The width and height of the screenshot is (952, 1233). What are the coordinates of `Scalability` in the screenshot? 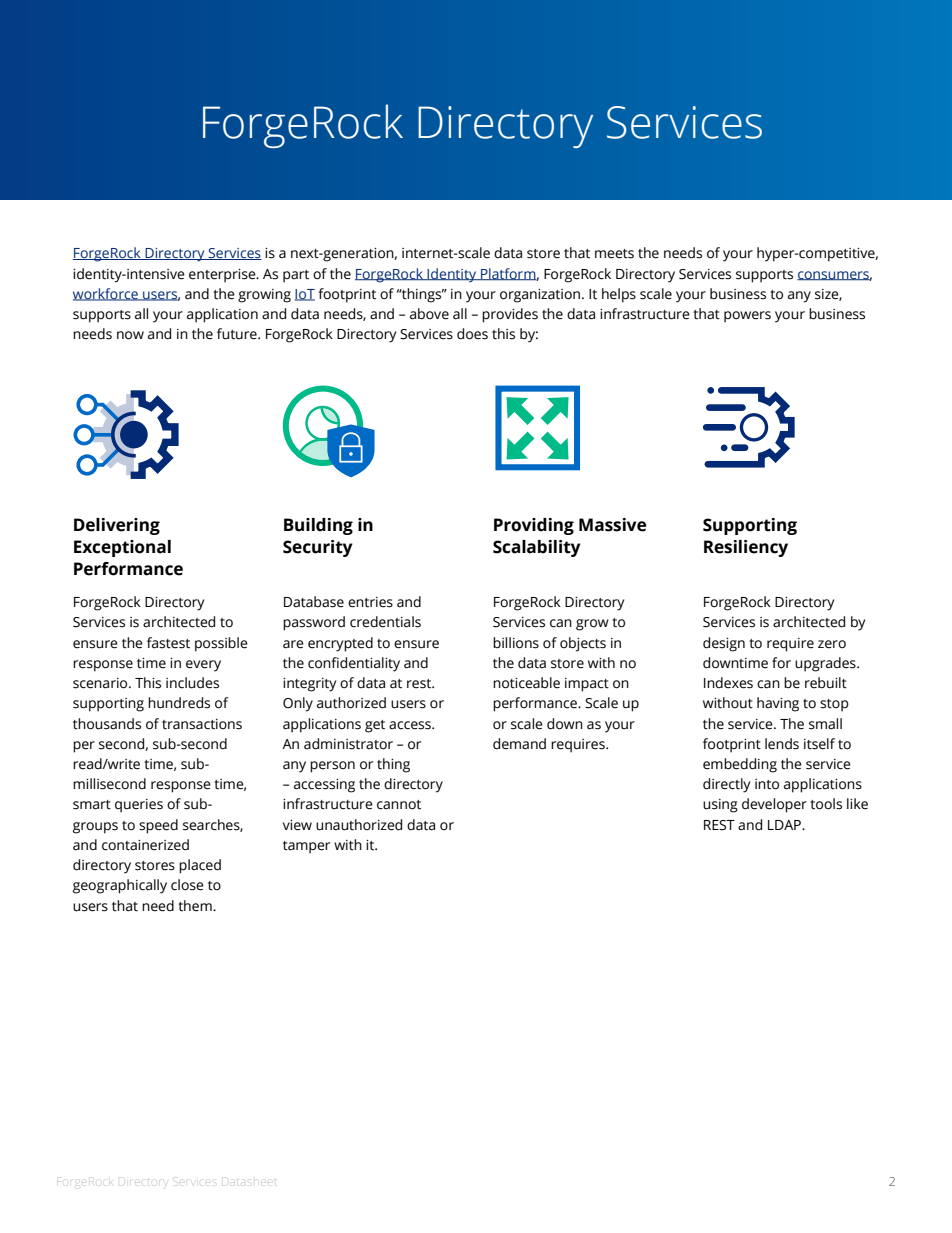 It's located at (537, 548).
